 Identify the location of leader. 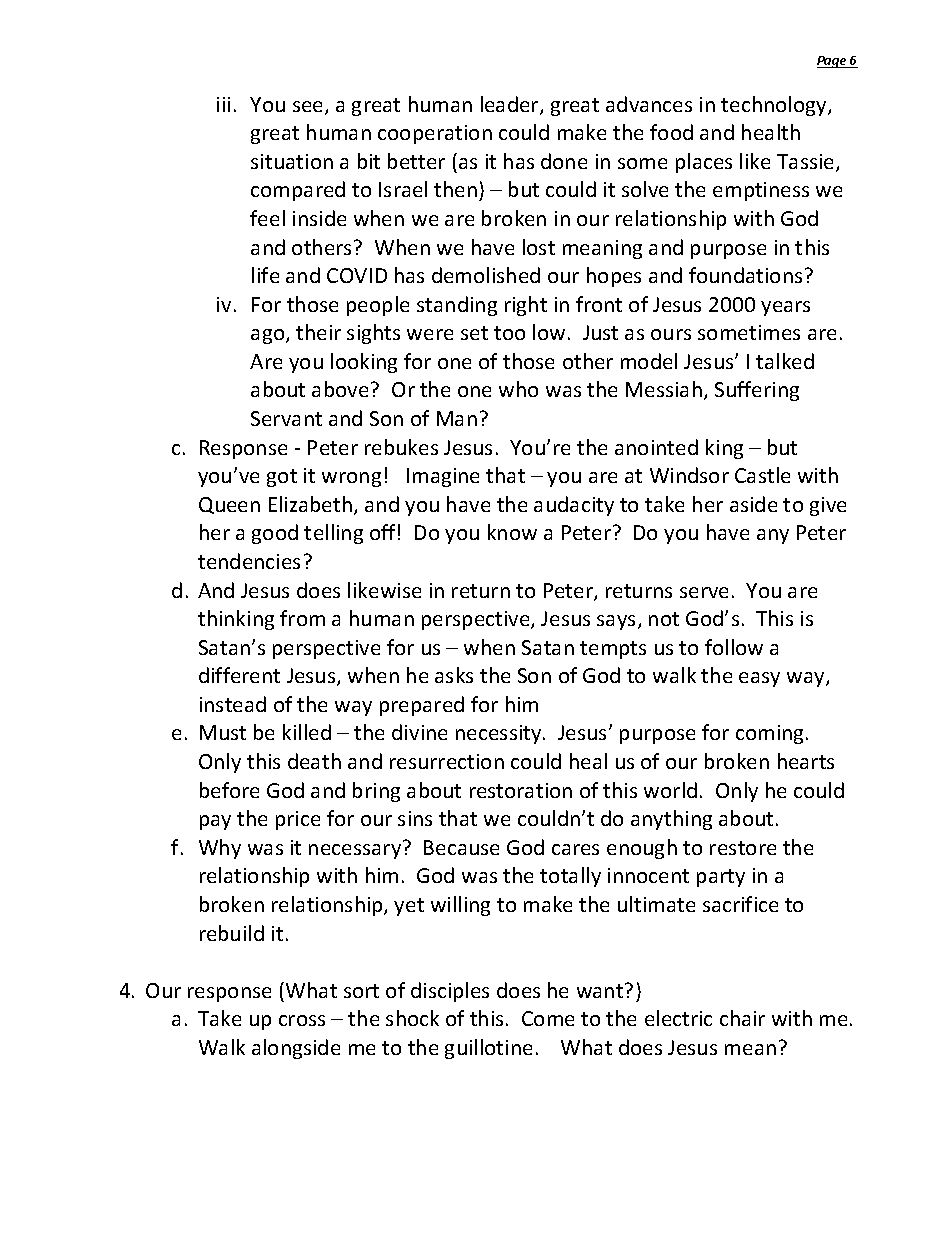
(511, 105).
